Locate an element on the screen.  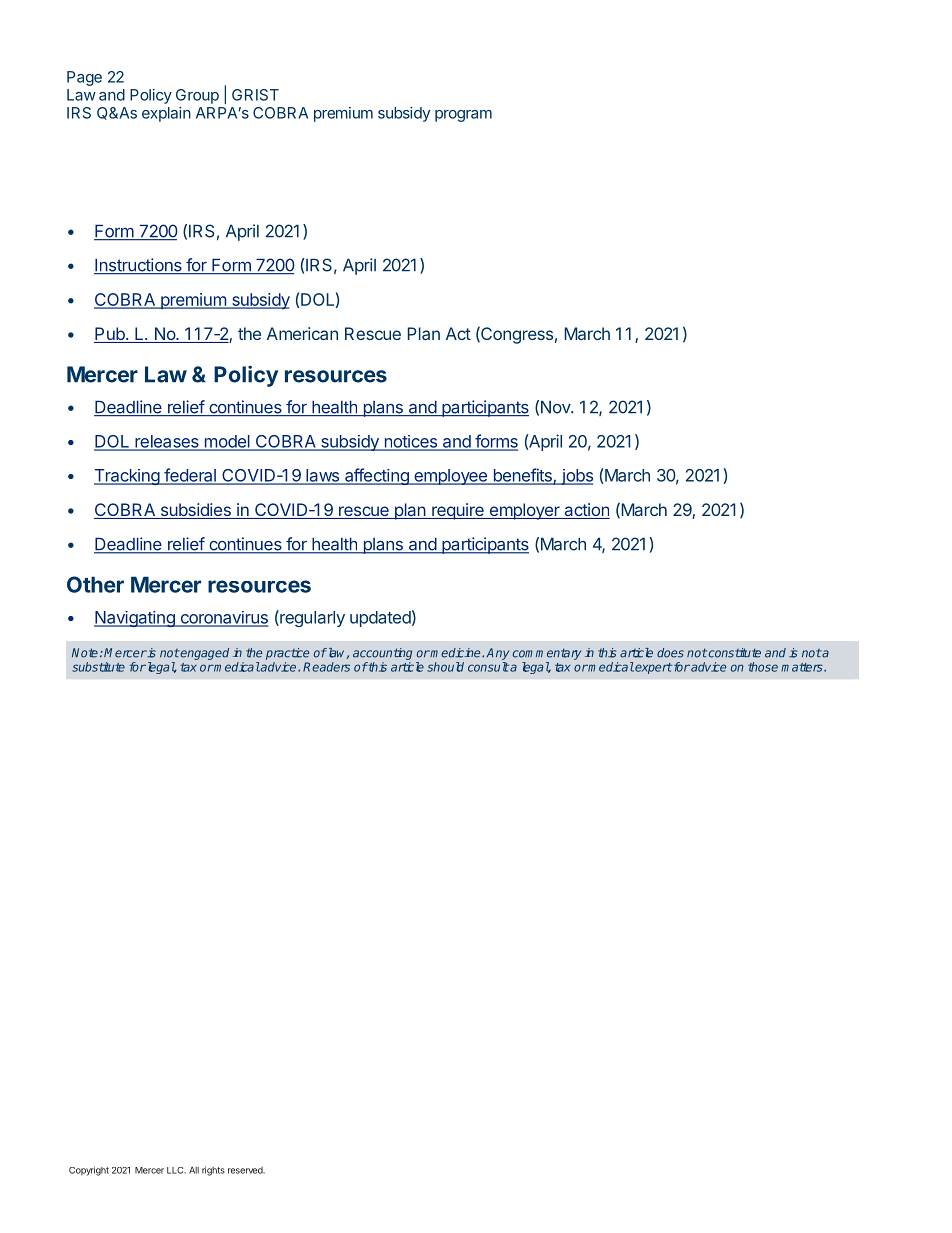
program is located at coordinates (463, 116).
